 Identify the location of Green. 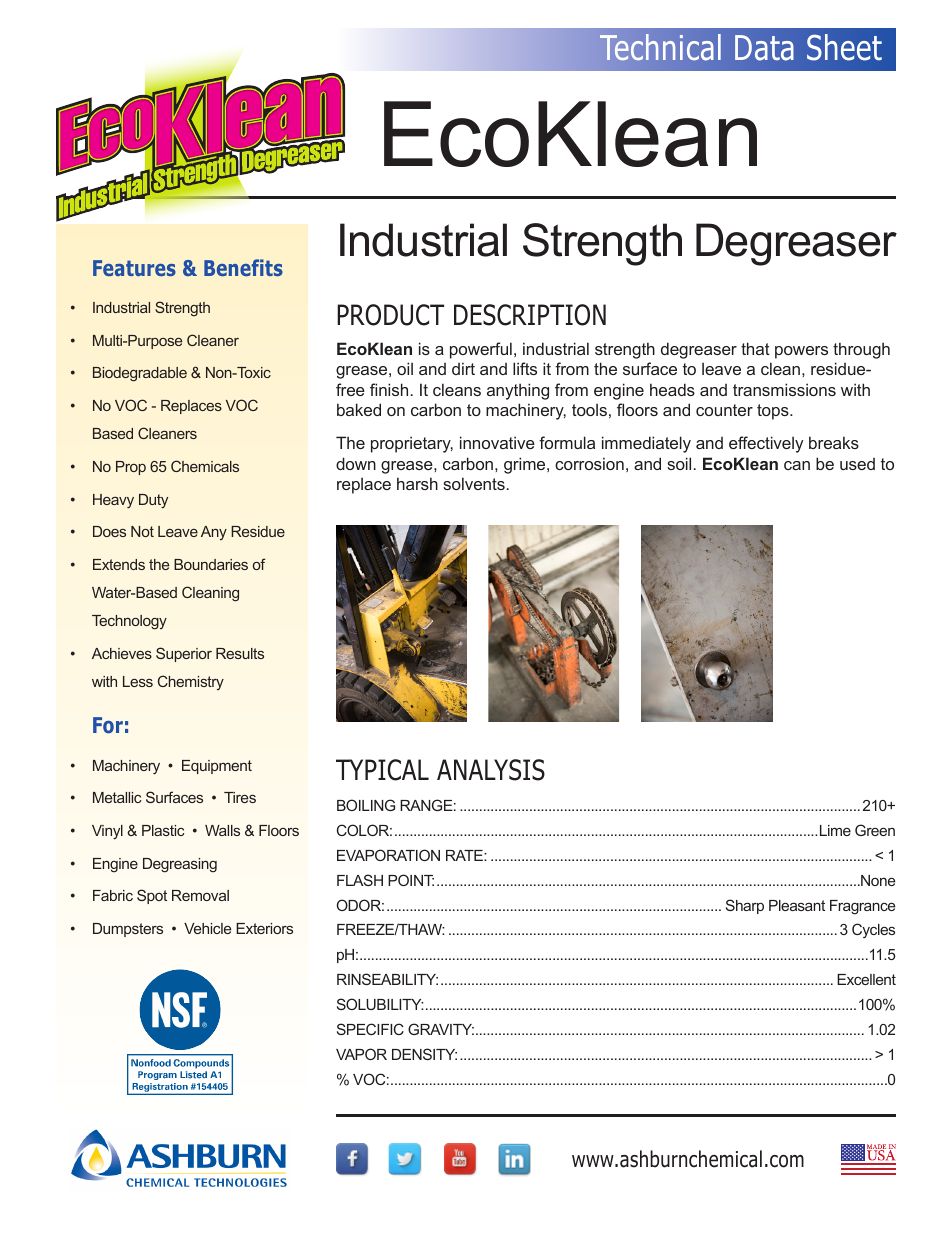
(875, 830).
